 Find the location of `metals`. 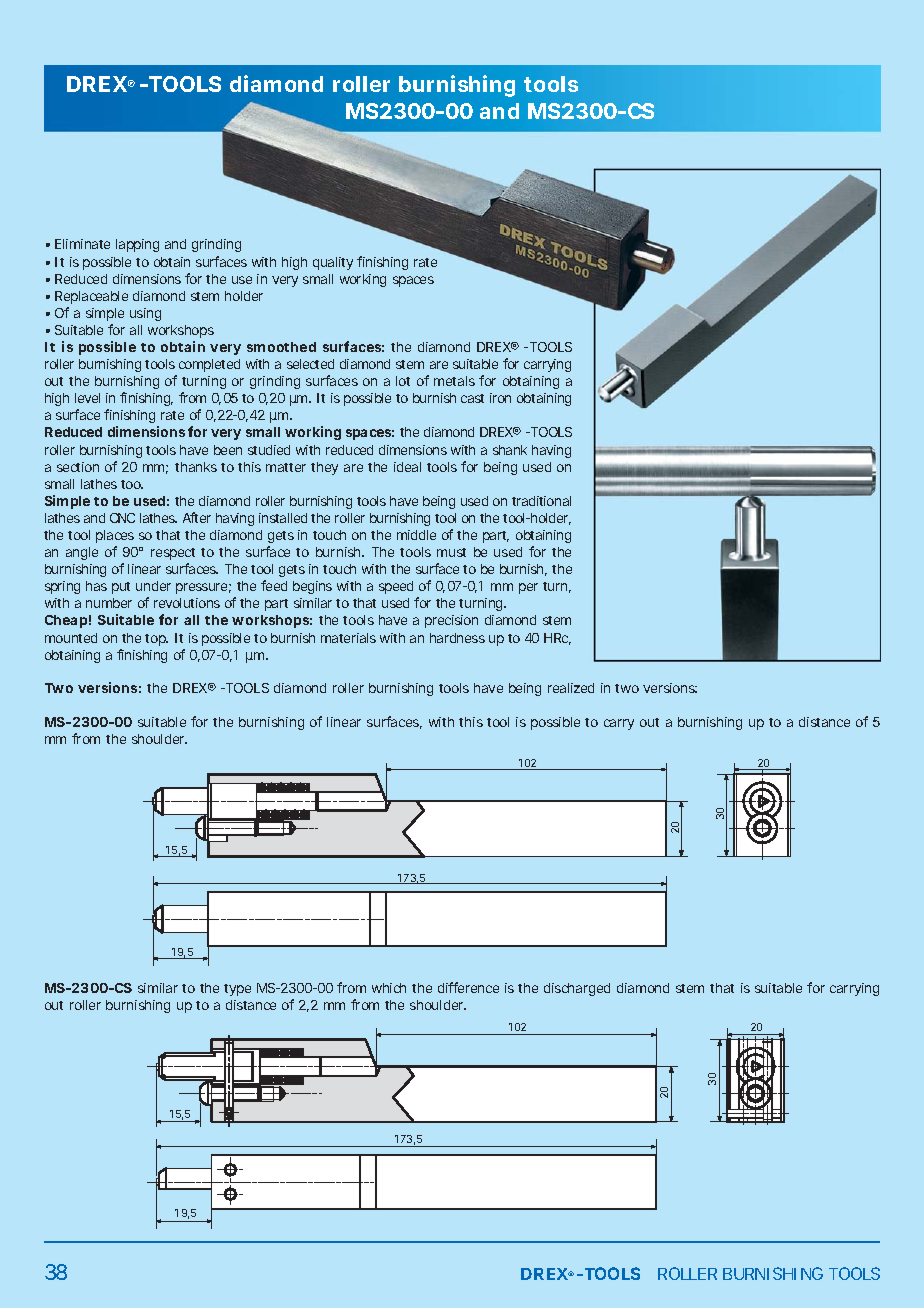

metals is located at coordinates (454, 381).
